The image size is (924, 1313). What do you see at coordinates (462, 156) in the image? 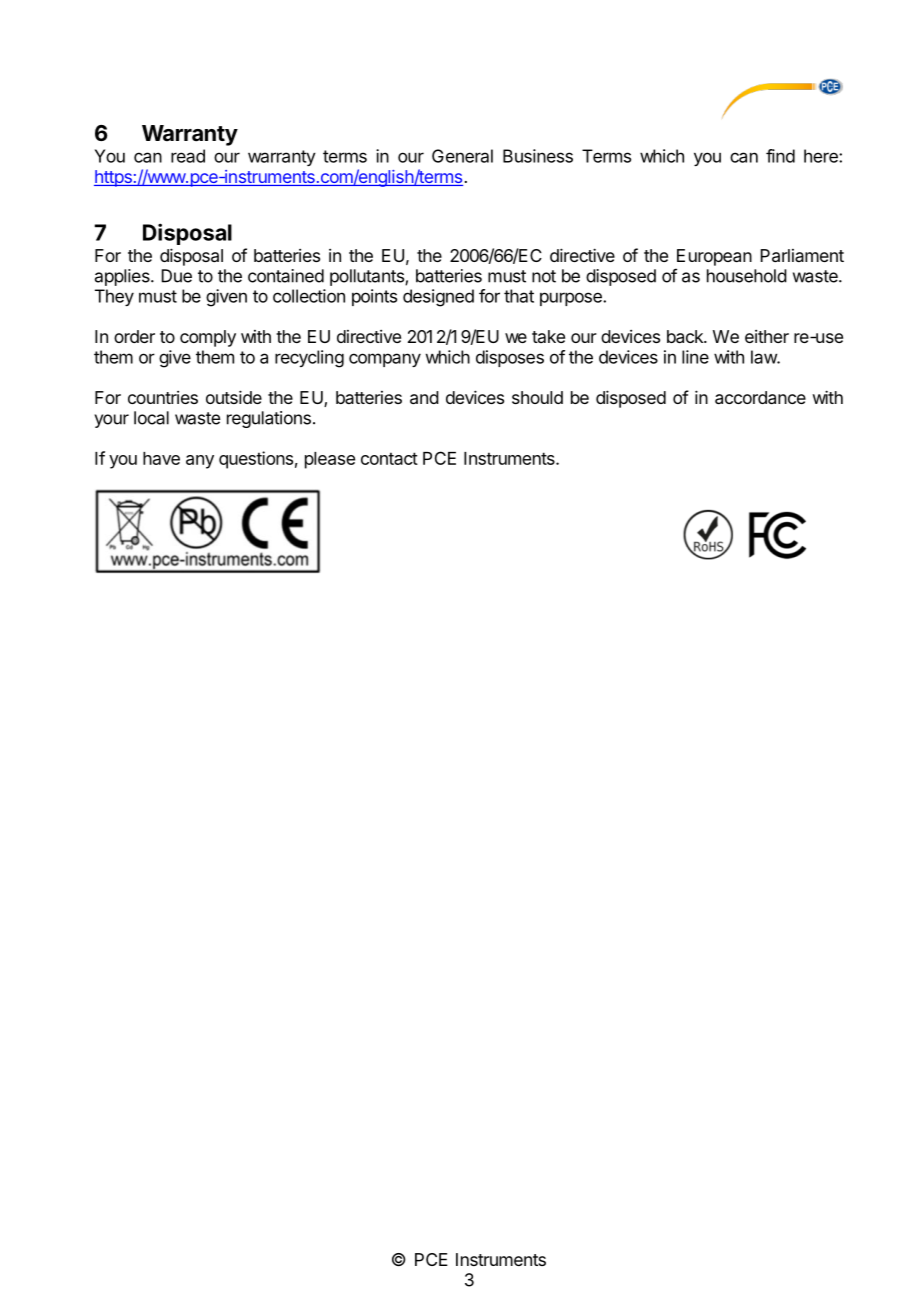
I see `General` at bounding box center [462, 156].
